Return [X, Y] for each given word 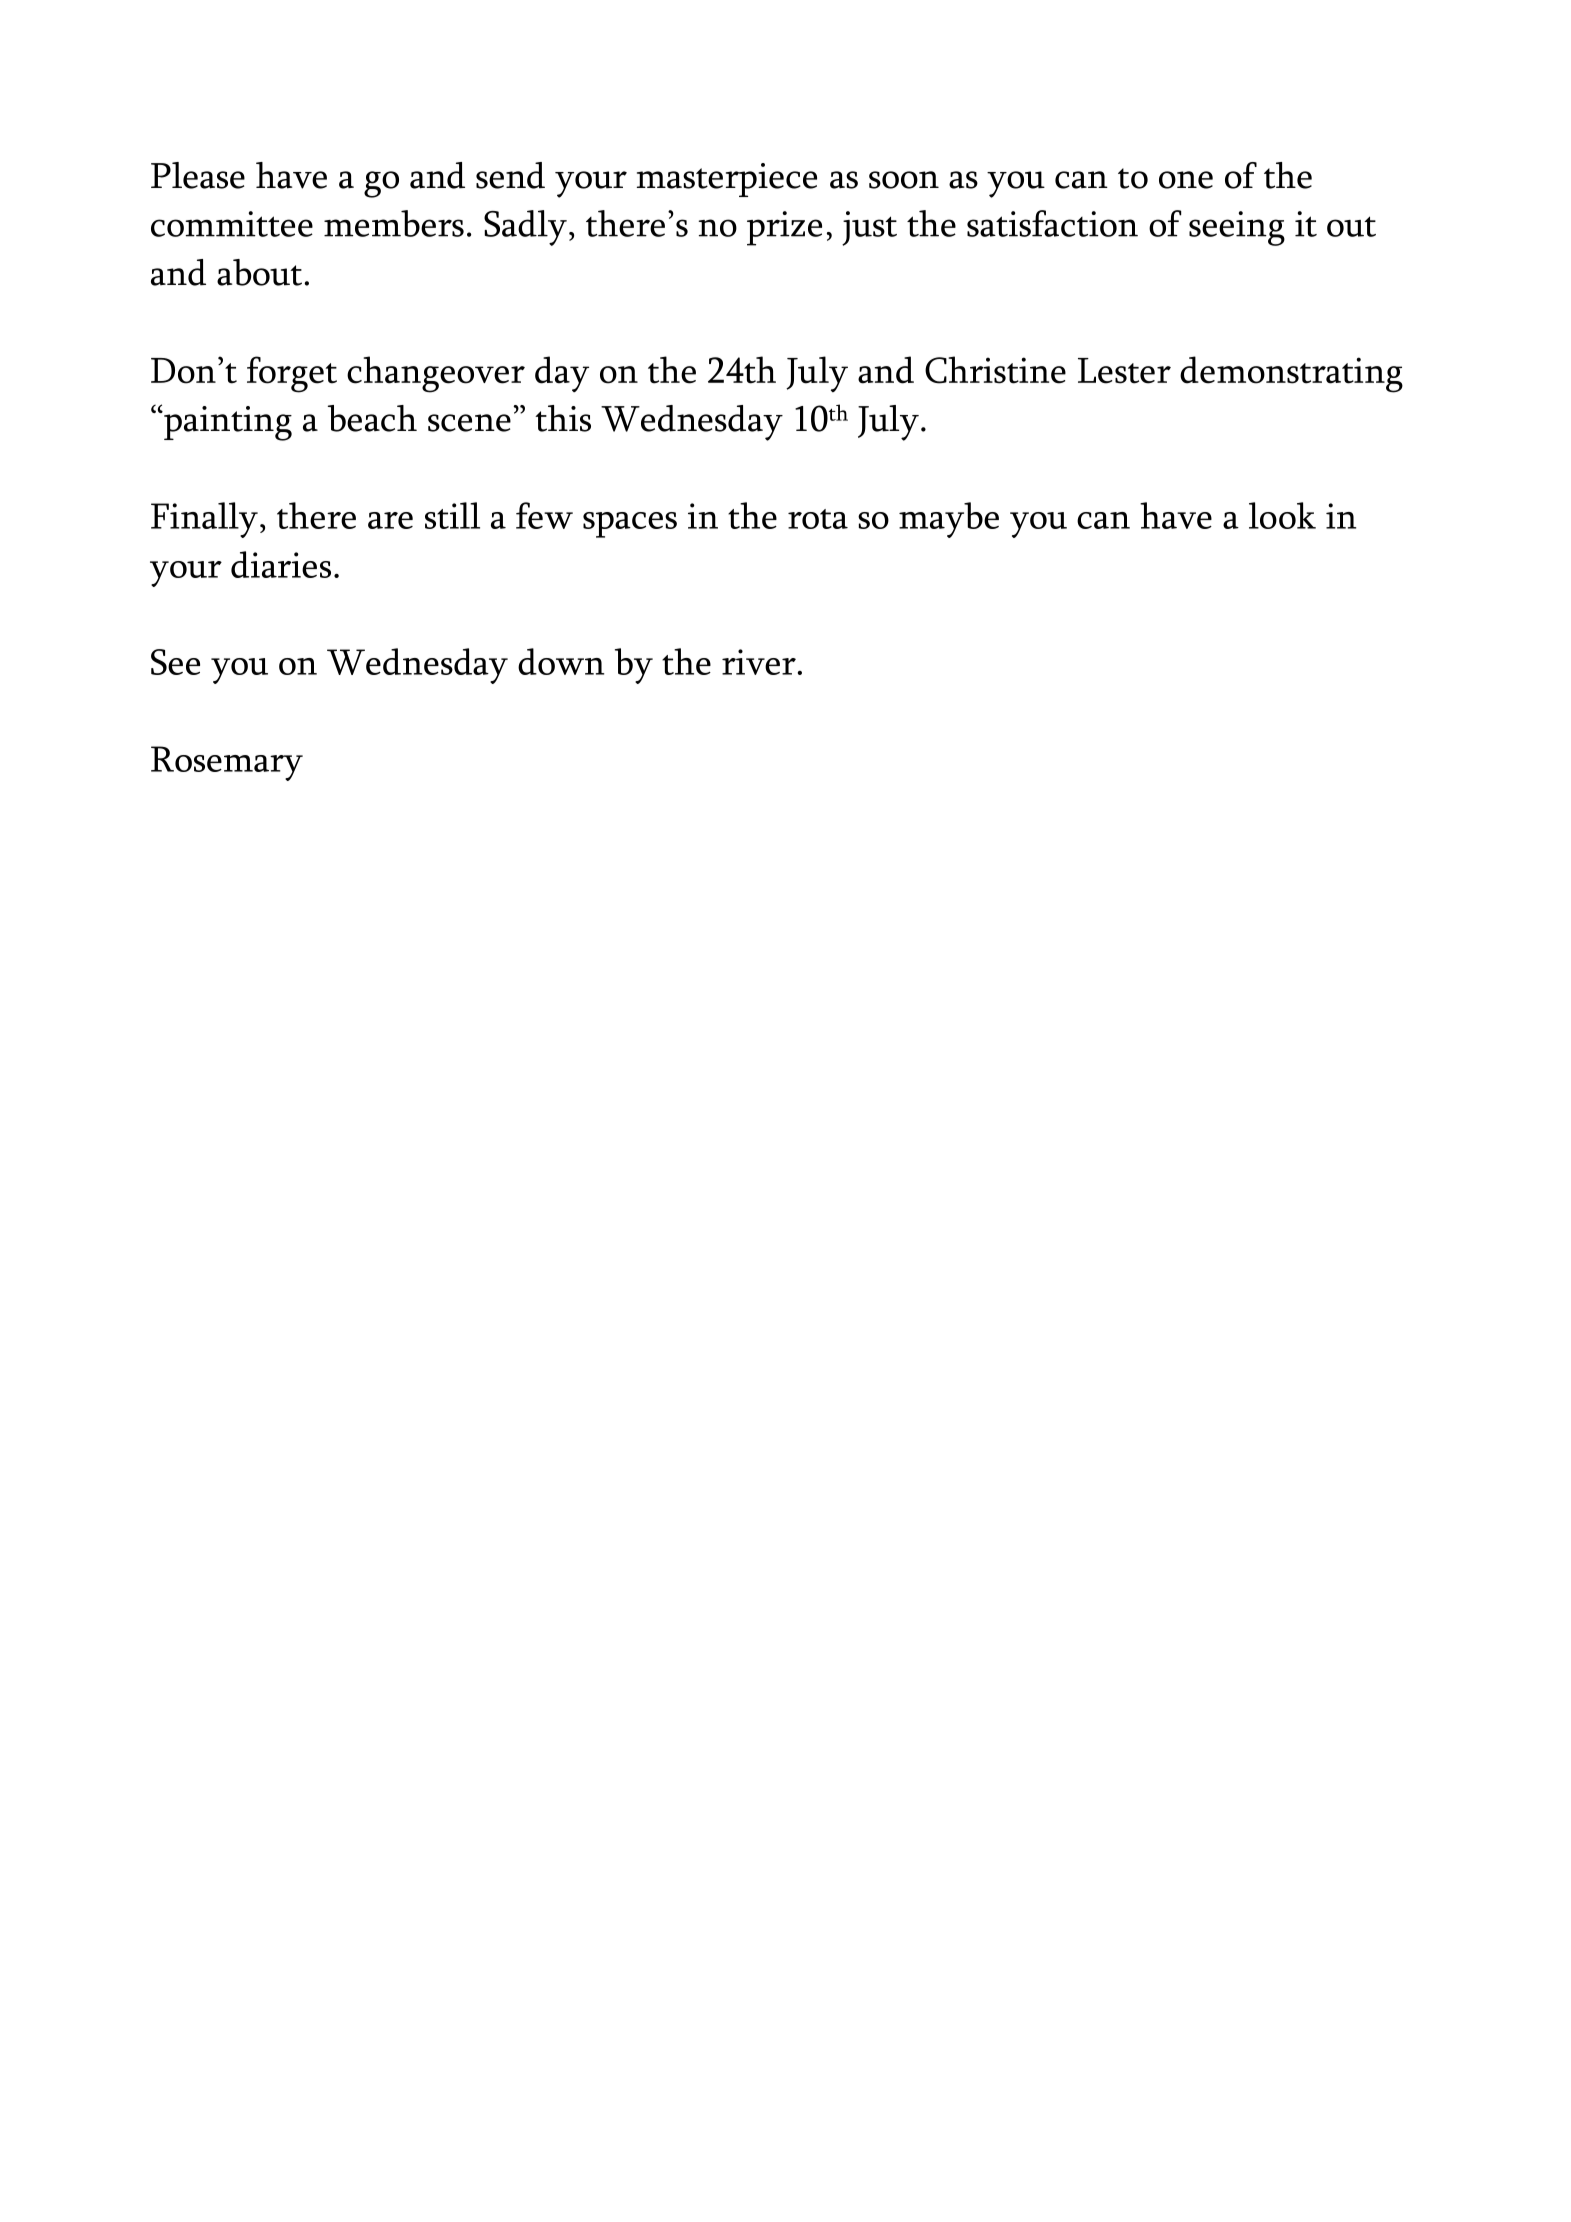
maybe [949, 520]
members [394, 223]
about [261, 272]
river [759, 662]
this [563, 418]
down [561, 661]
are [390, 520]
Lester [1124, 371]
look [1282, 515]
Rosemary [227, 763]
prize [784, 228]
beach [372, 418]
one [1186, 180]
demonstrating [1291, 374]
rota [818, 519]
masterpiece [727, 180]
